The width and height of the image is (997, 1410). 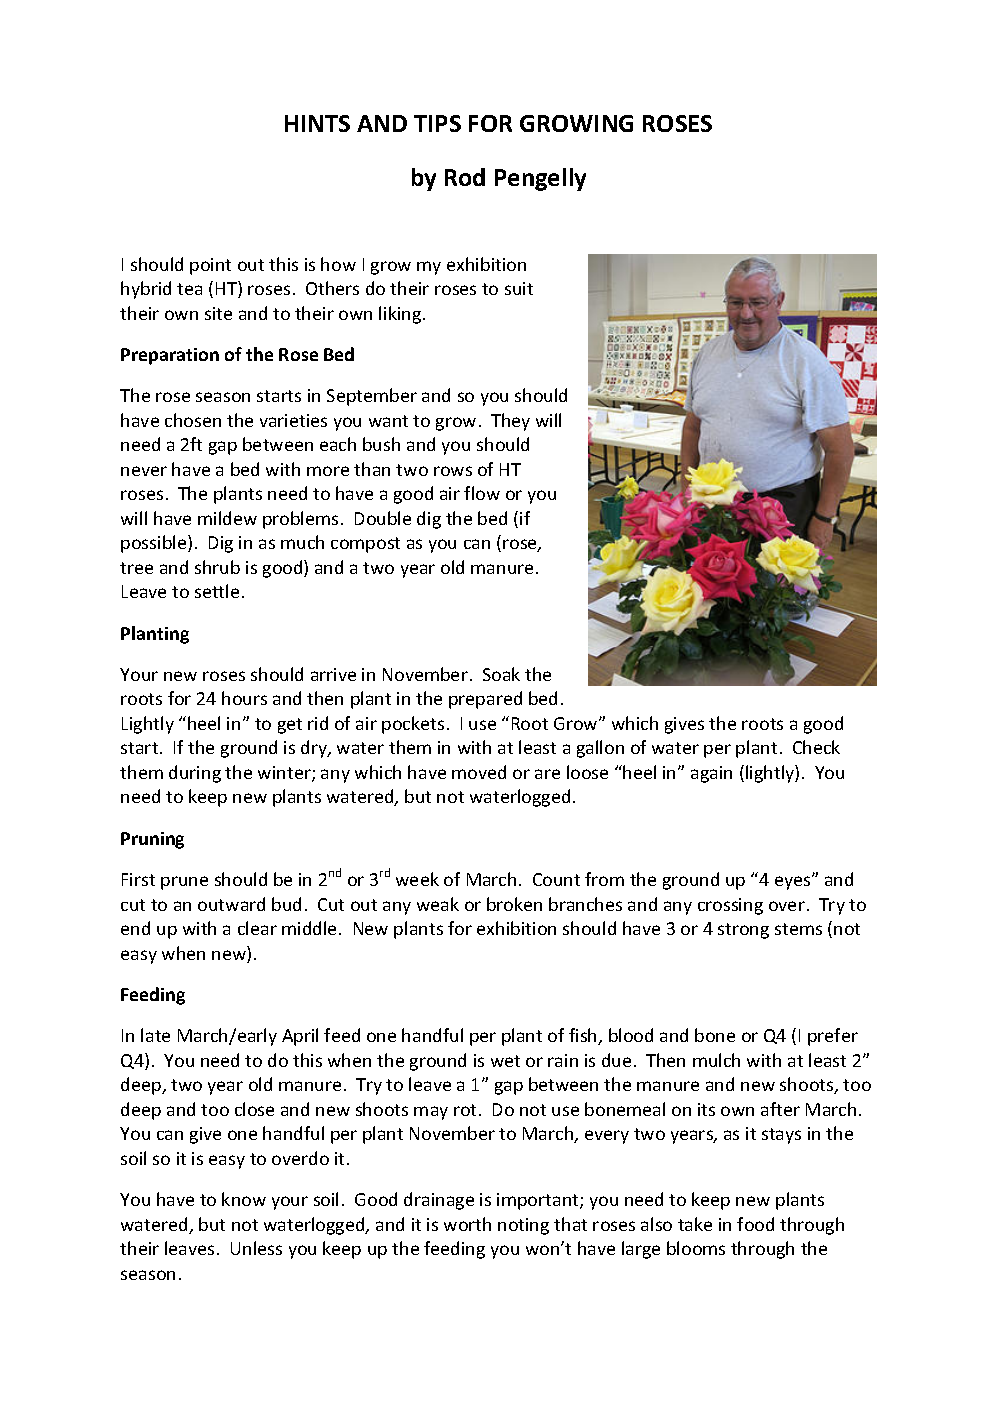 I want to click on worth, so click(x=467, y=1224).
